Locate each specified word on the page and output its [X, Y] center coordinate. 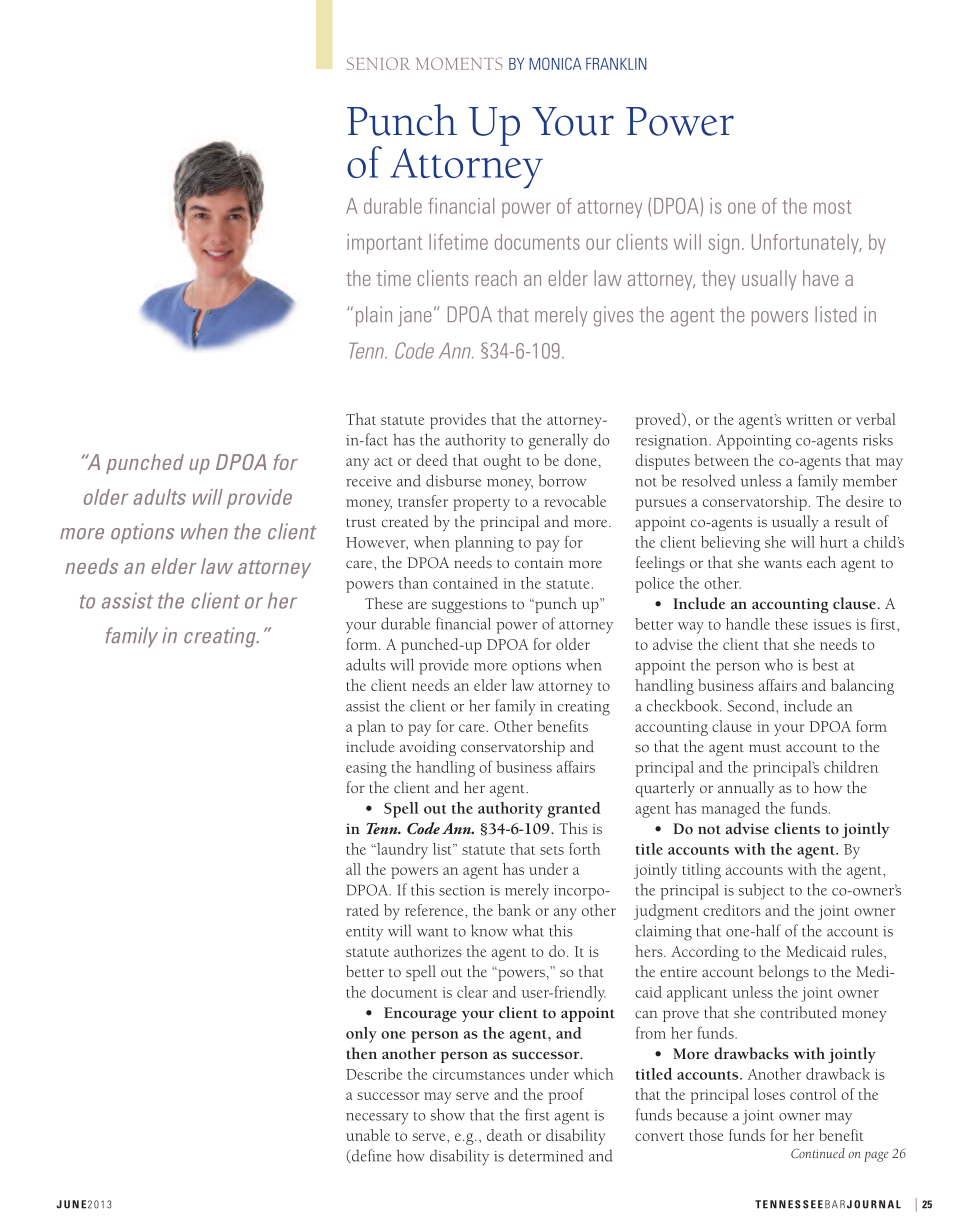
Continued [818, 1153]
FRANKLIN [616, 64]
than [413, 583]
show [448, 1114]
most [832, 207]
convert [659, 1136]
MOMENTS [459, 63]
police [654, 585]
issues [832, 624]
